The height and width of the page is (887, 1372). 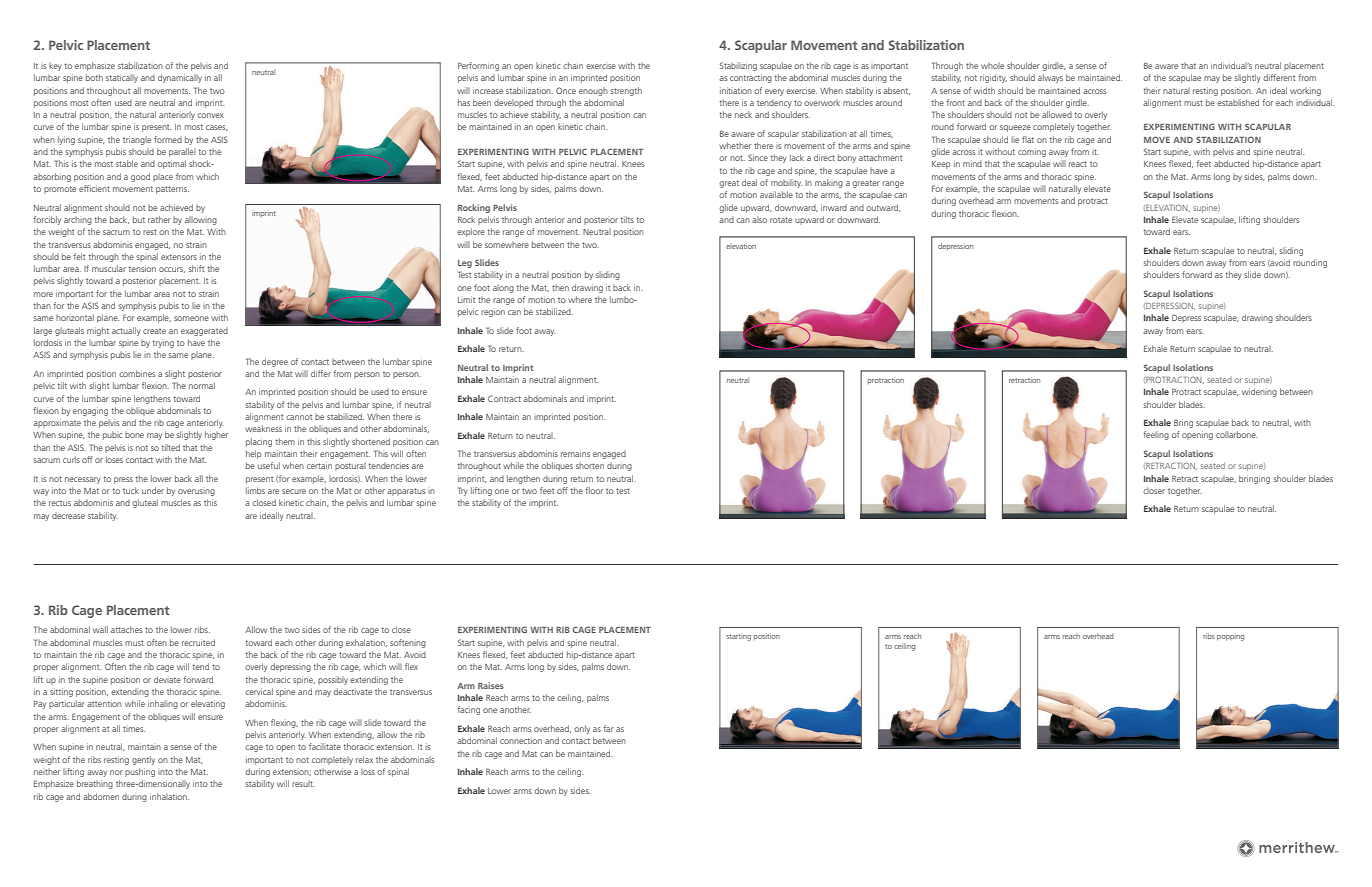 What do you see at coordinates (608, 728) in the page?
I see `far` at bounding box center [608, 728].
